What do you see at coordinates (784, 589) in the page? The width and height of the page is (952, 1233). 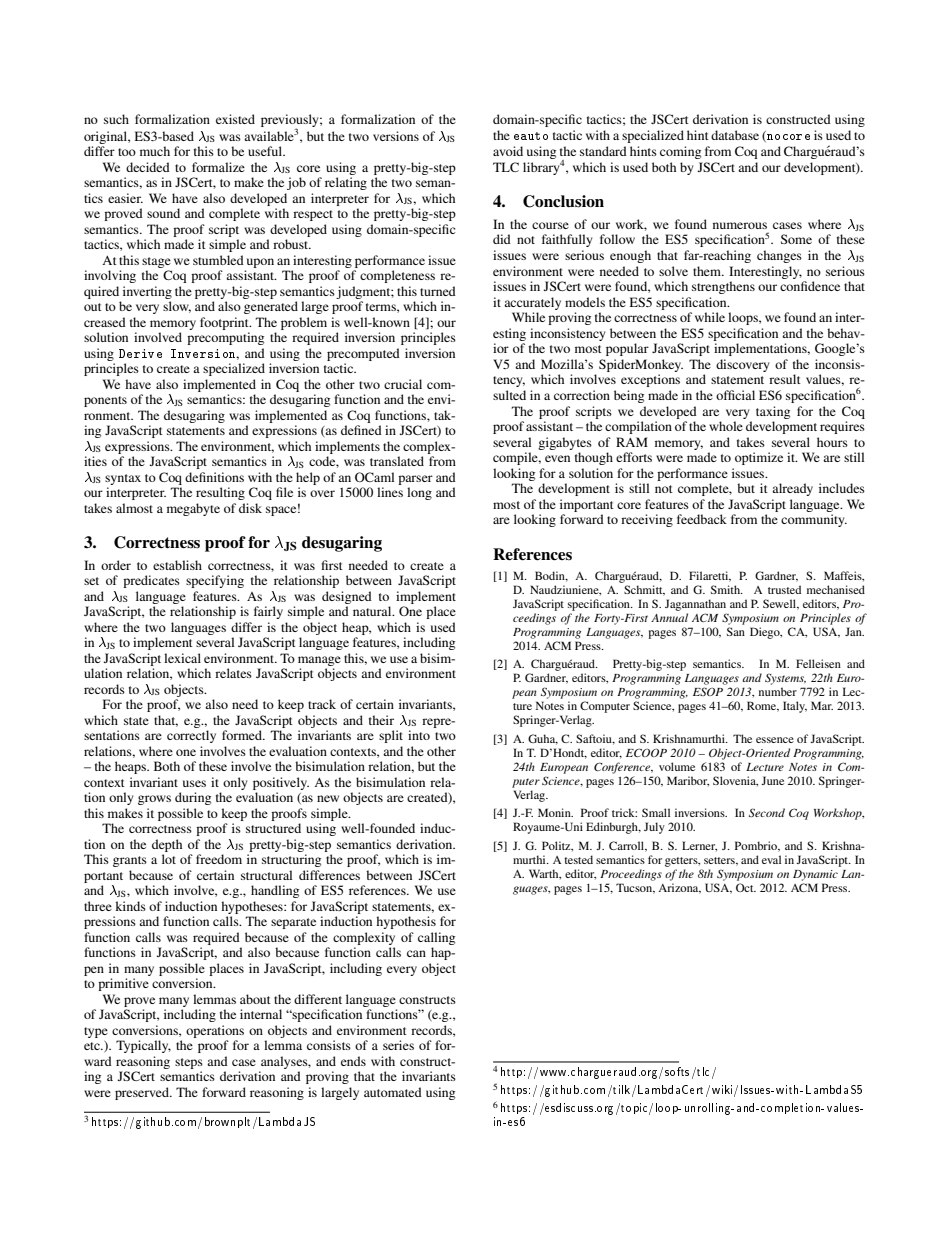 I see `trusted` at bounding box center [784, 589].
